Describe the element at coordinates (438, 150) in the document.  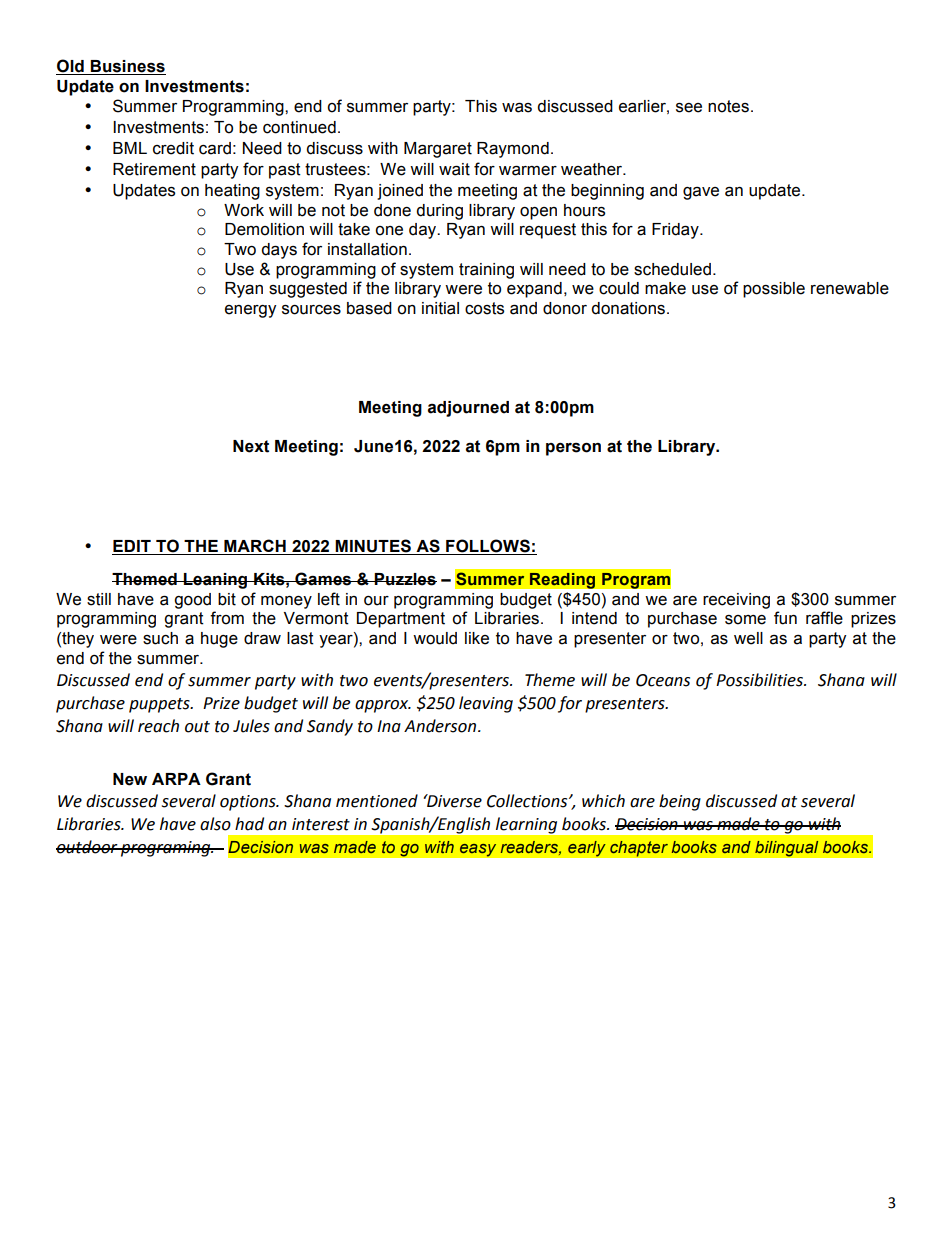
I see `Margaret` at that location.
